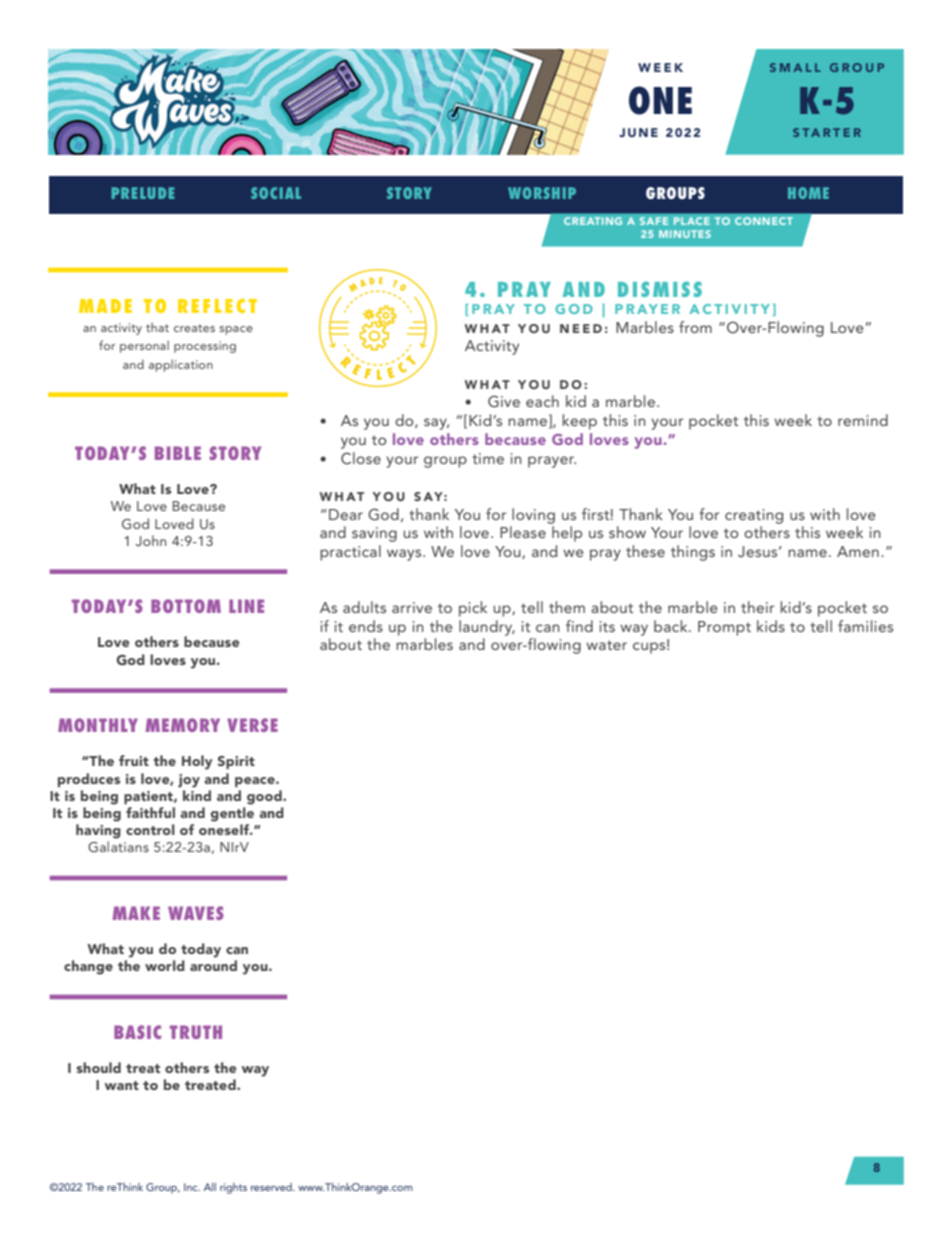  Describe the element at coordinates (143, 193) in the page. I see `PRELUDE` at that location.
